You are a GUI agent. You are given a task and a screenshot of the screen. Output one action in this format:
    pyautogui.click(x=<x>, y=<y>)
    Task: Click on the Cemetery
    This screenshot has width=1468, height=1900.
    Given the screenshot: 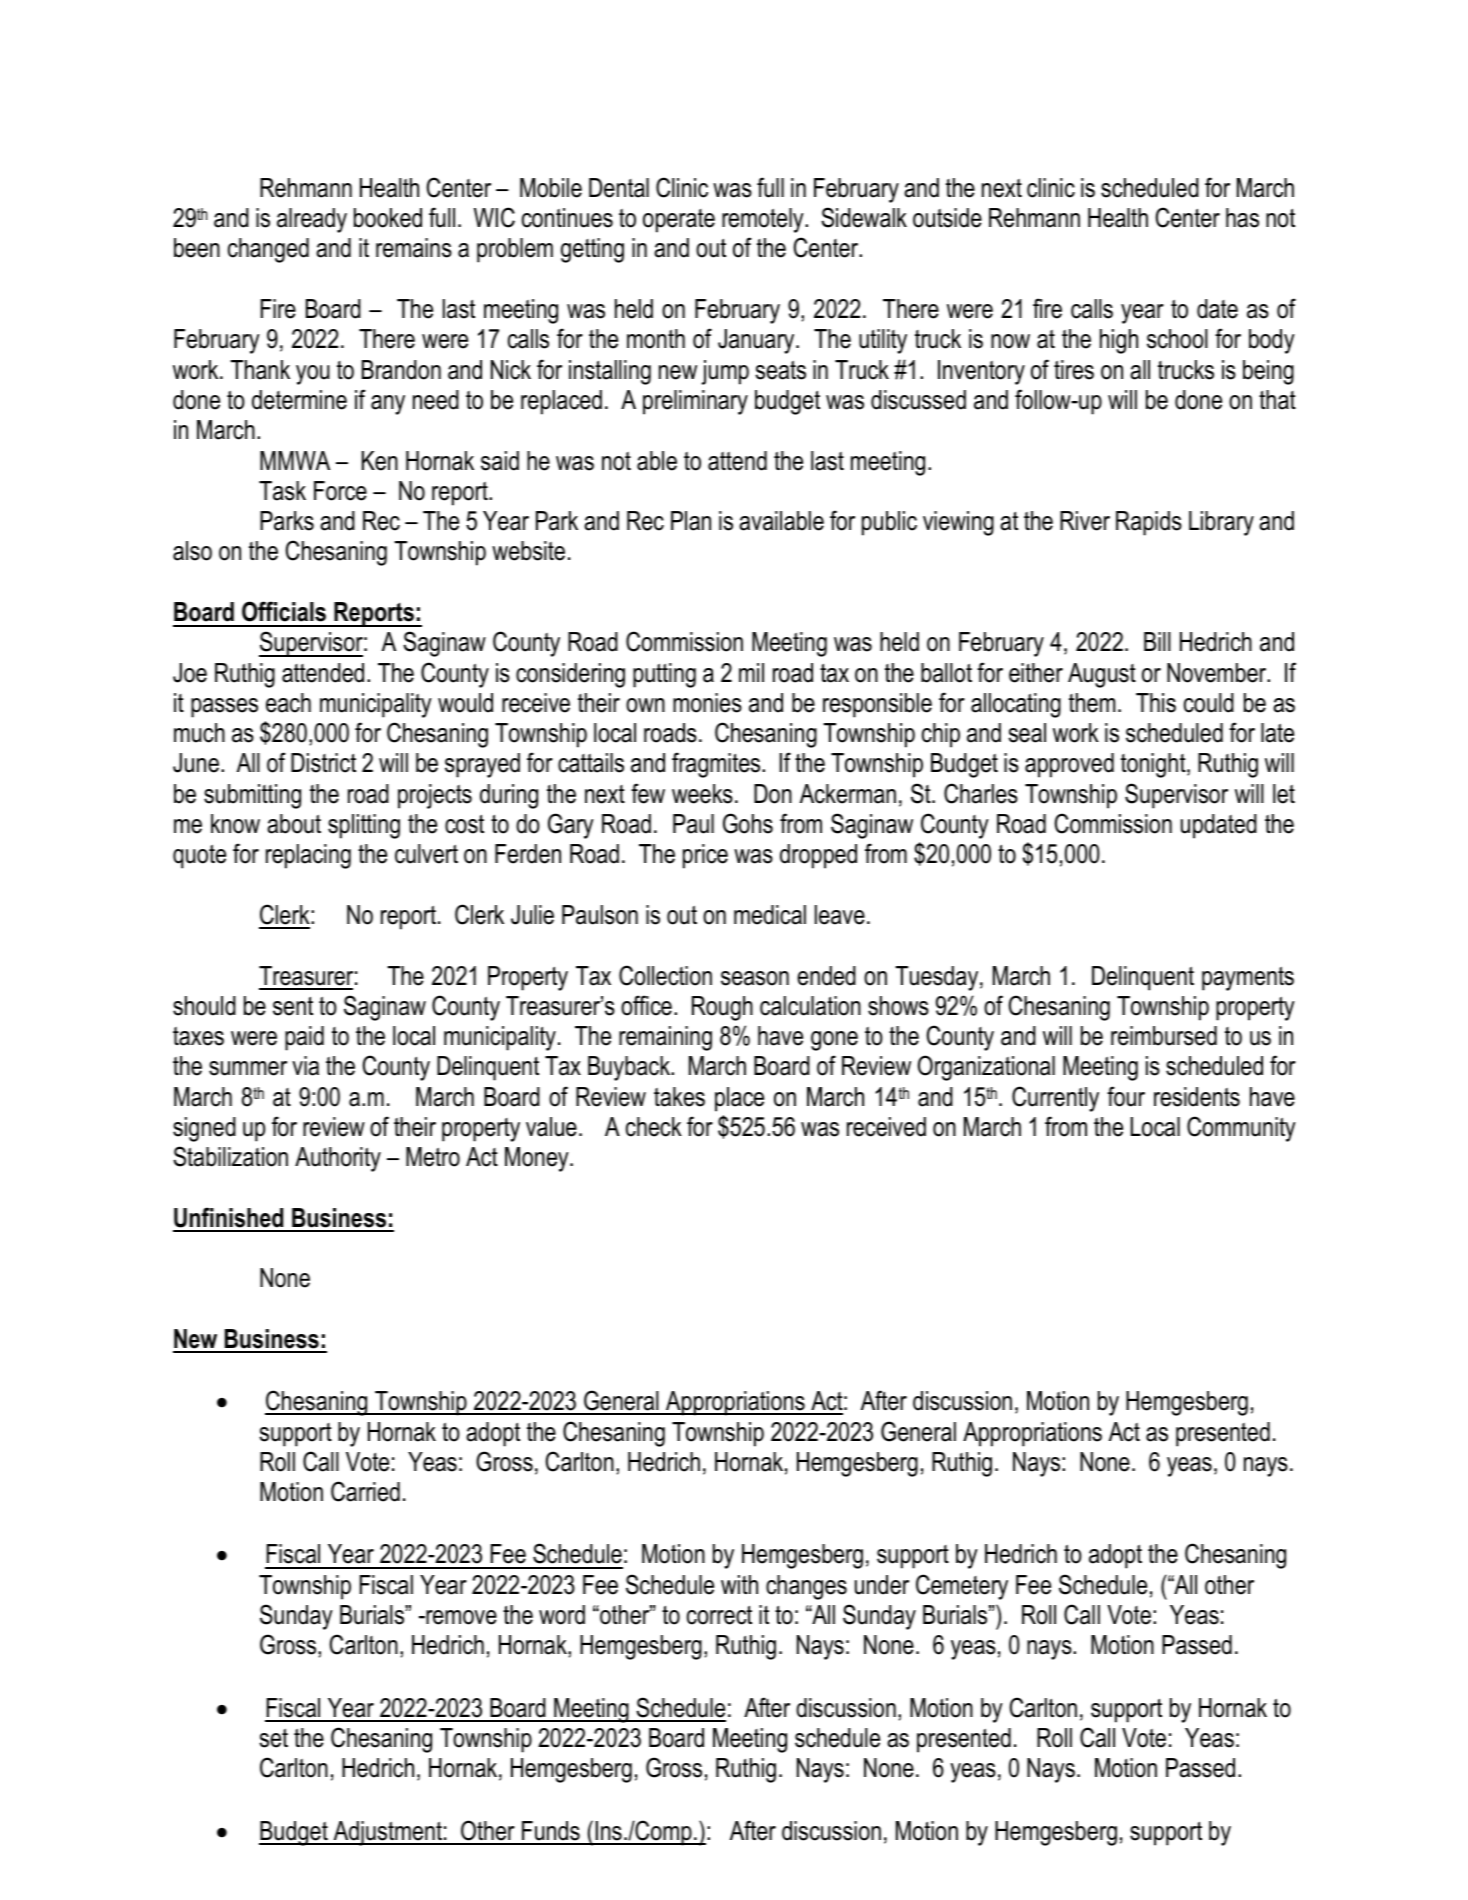 What is the action you would take?
    pyautogui.click(x=962, y=1587)
